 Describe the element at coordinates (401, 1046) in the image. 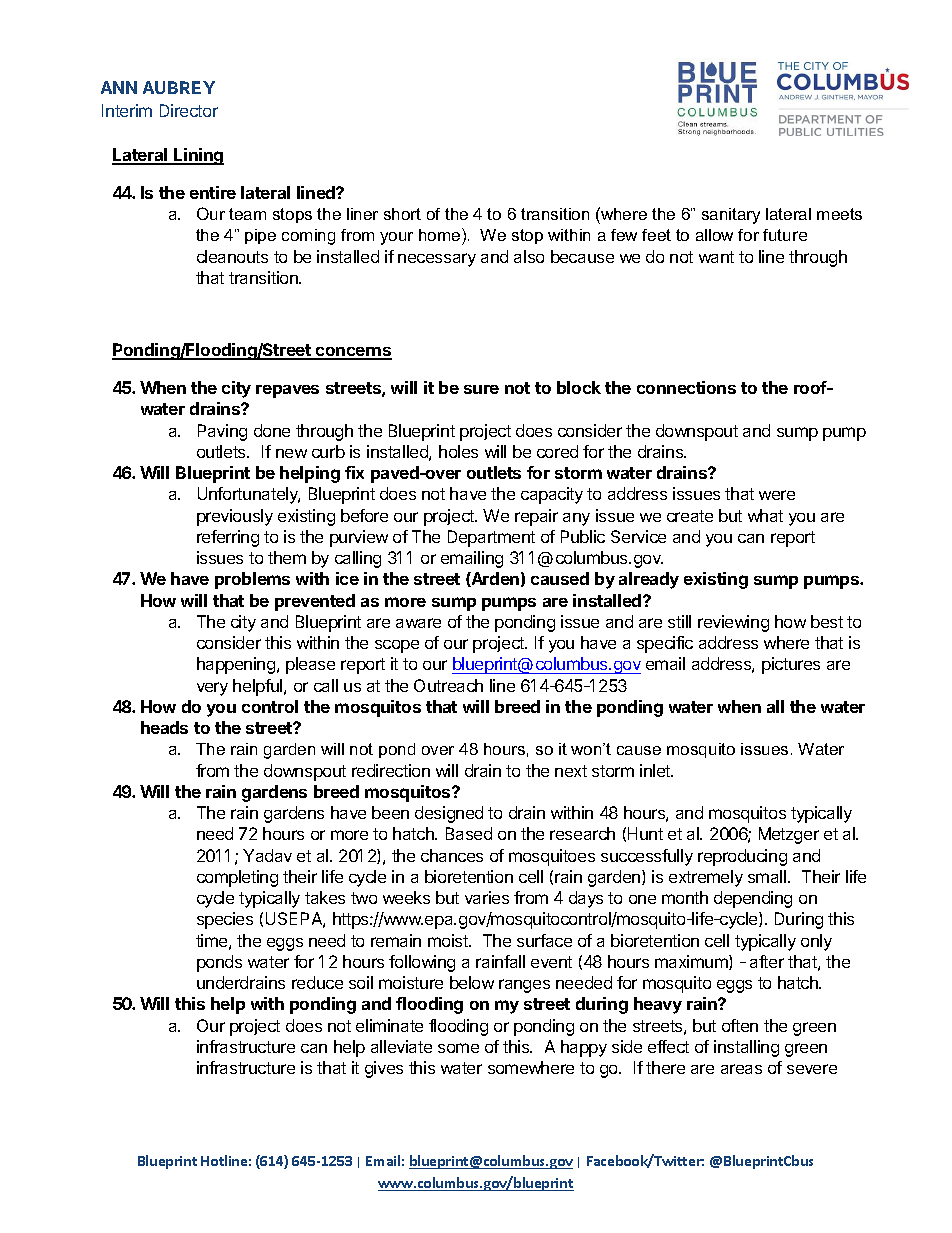

I see `alleviate` at that location.
